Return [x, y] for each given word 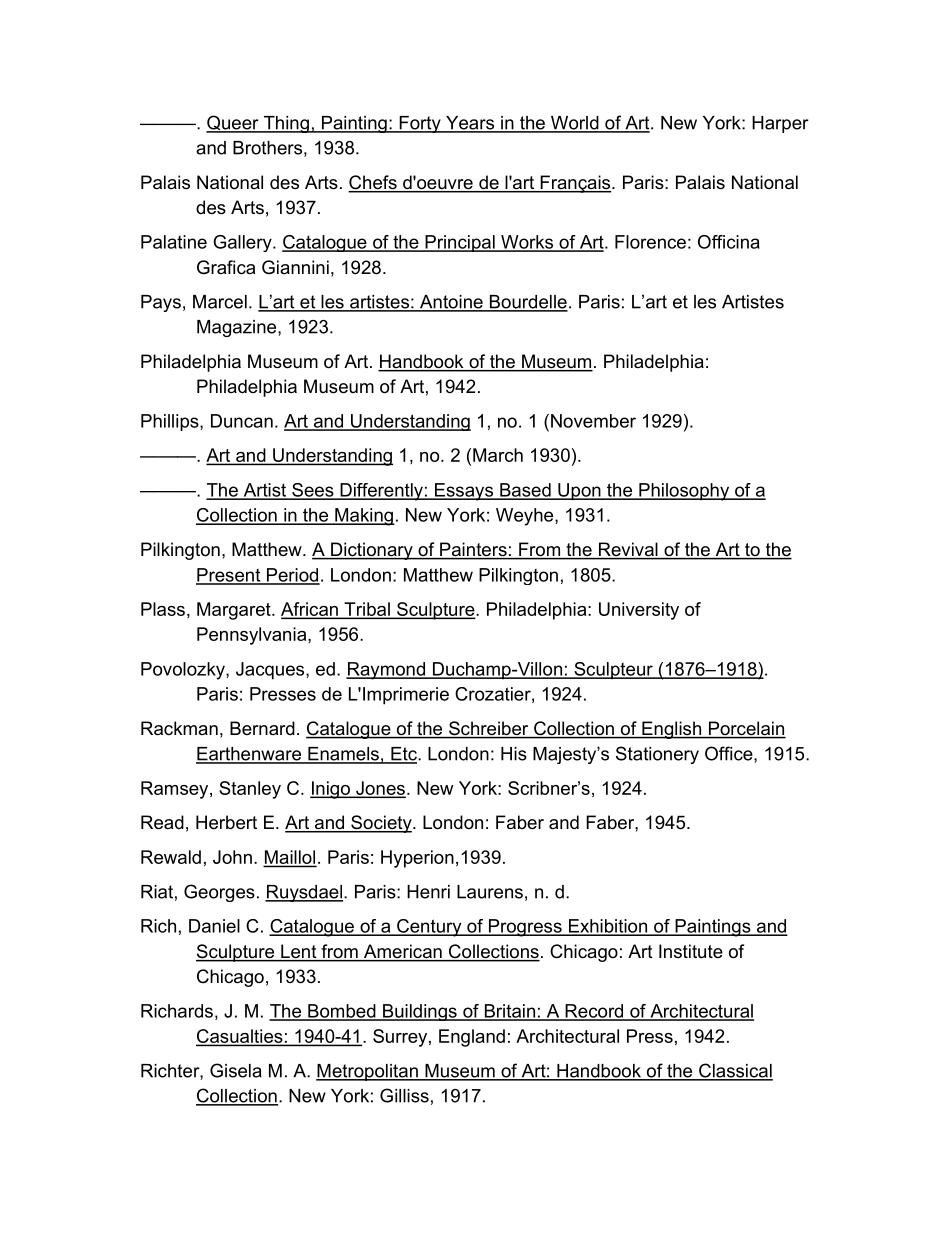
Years [470, 124]
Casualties [240, 1037]
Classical [735, 1071]
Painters [473, 550]
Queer [233, 124]
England [472, 1038]
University [639, 611]
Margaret [235, 611]
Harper [780, 124]
